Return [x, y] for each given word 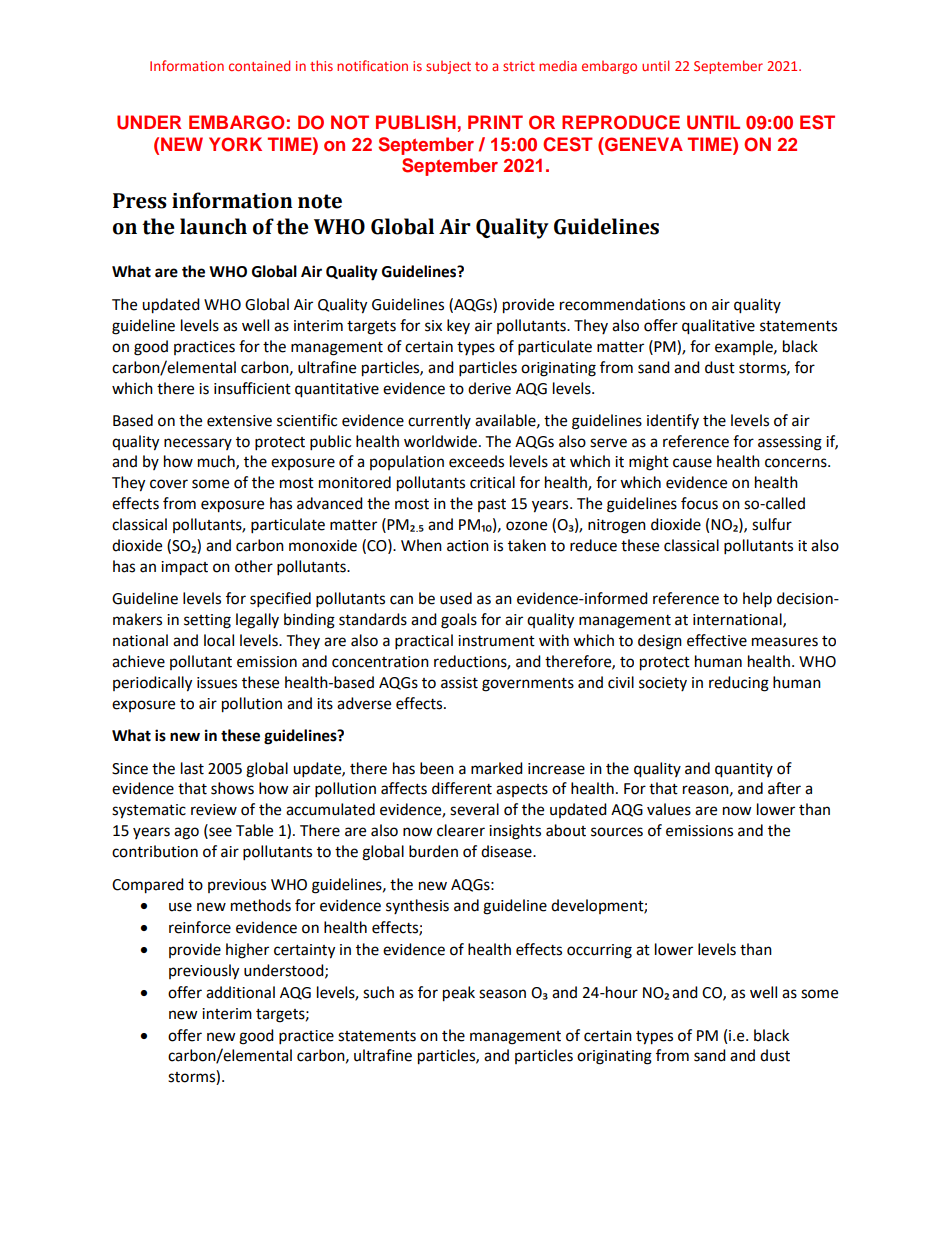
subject [448, 67]
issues [217, 683]
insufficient [252, 388]
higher [247, 951]
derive [489, 388]
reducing [739, 684]
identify [673, 421]
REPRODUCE [621, 122]
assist [459, 683]
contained [259, 65]
